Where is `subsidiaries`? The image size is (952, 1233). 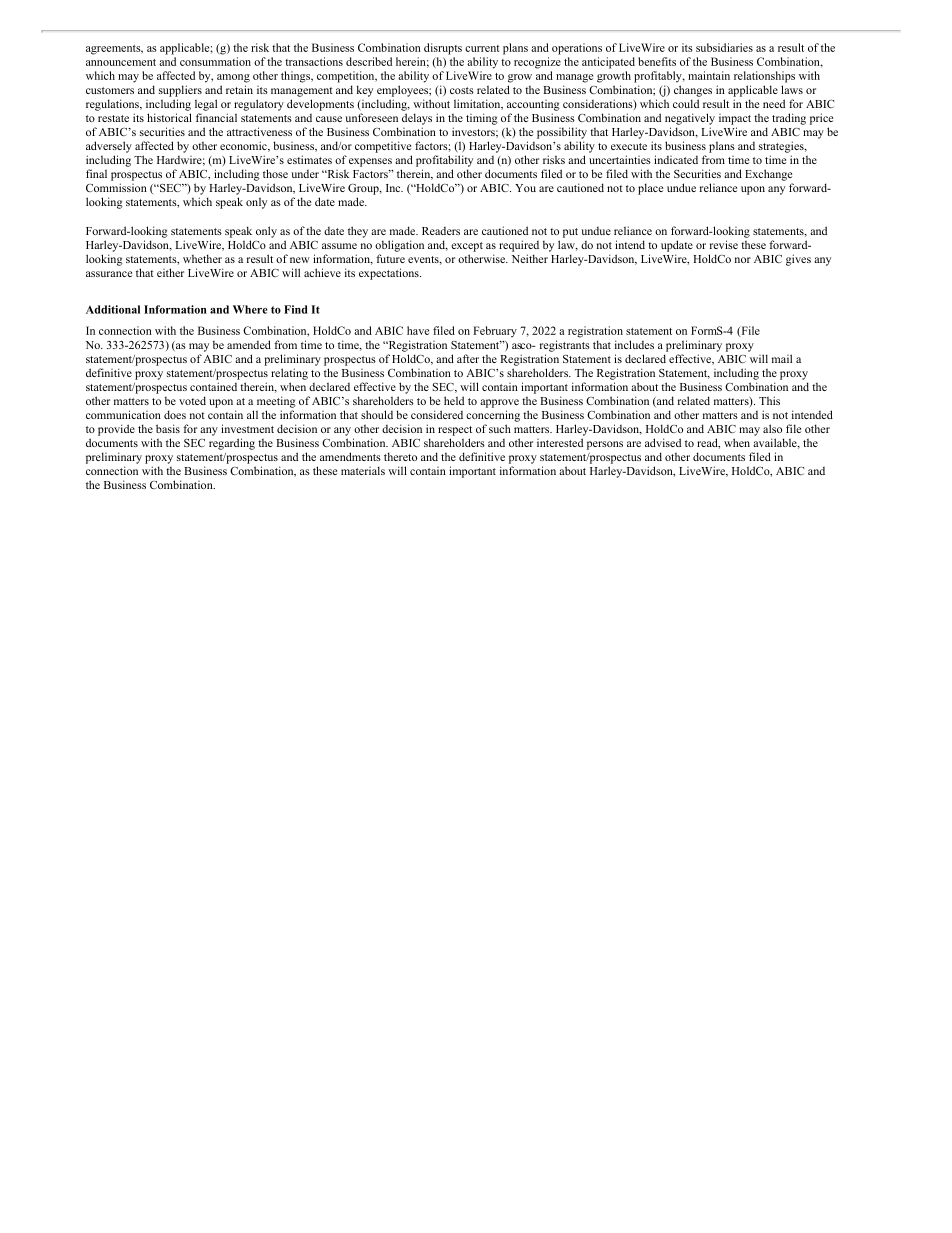
subsidiaries is located at coordinates (724, 47).
